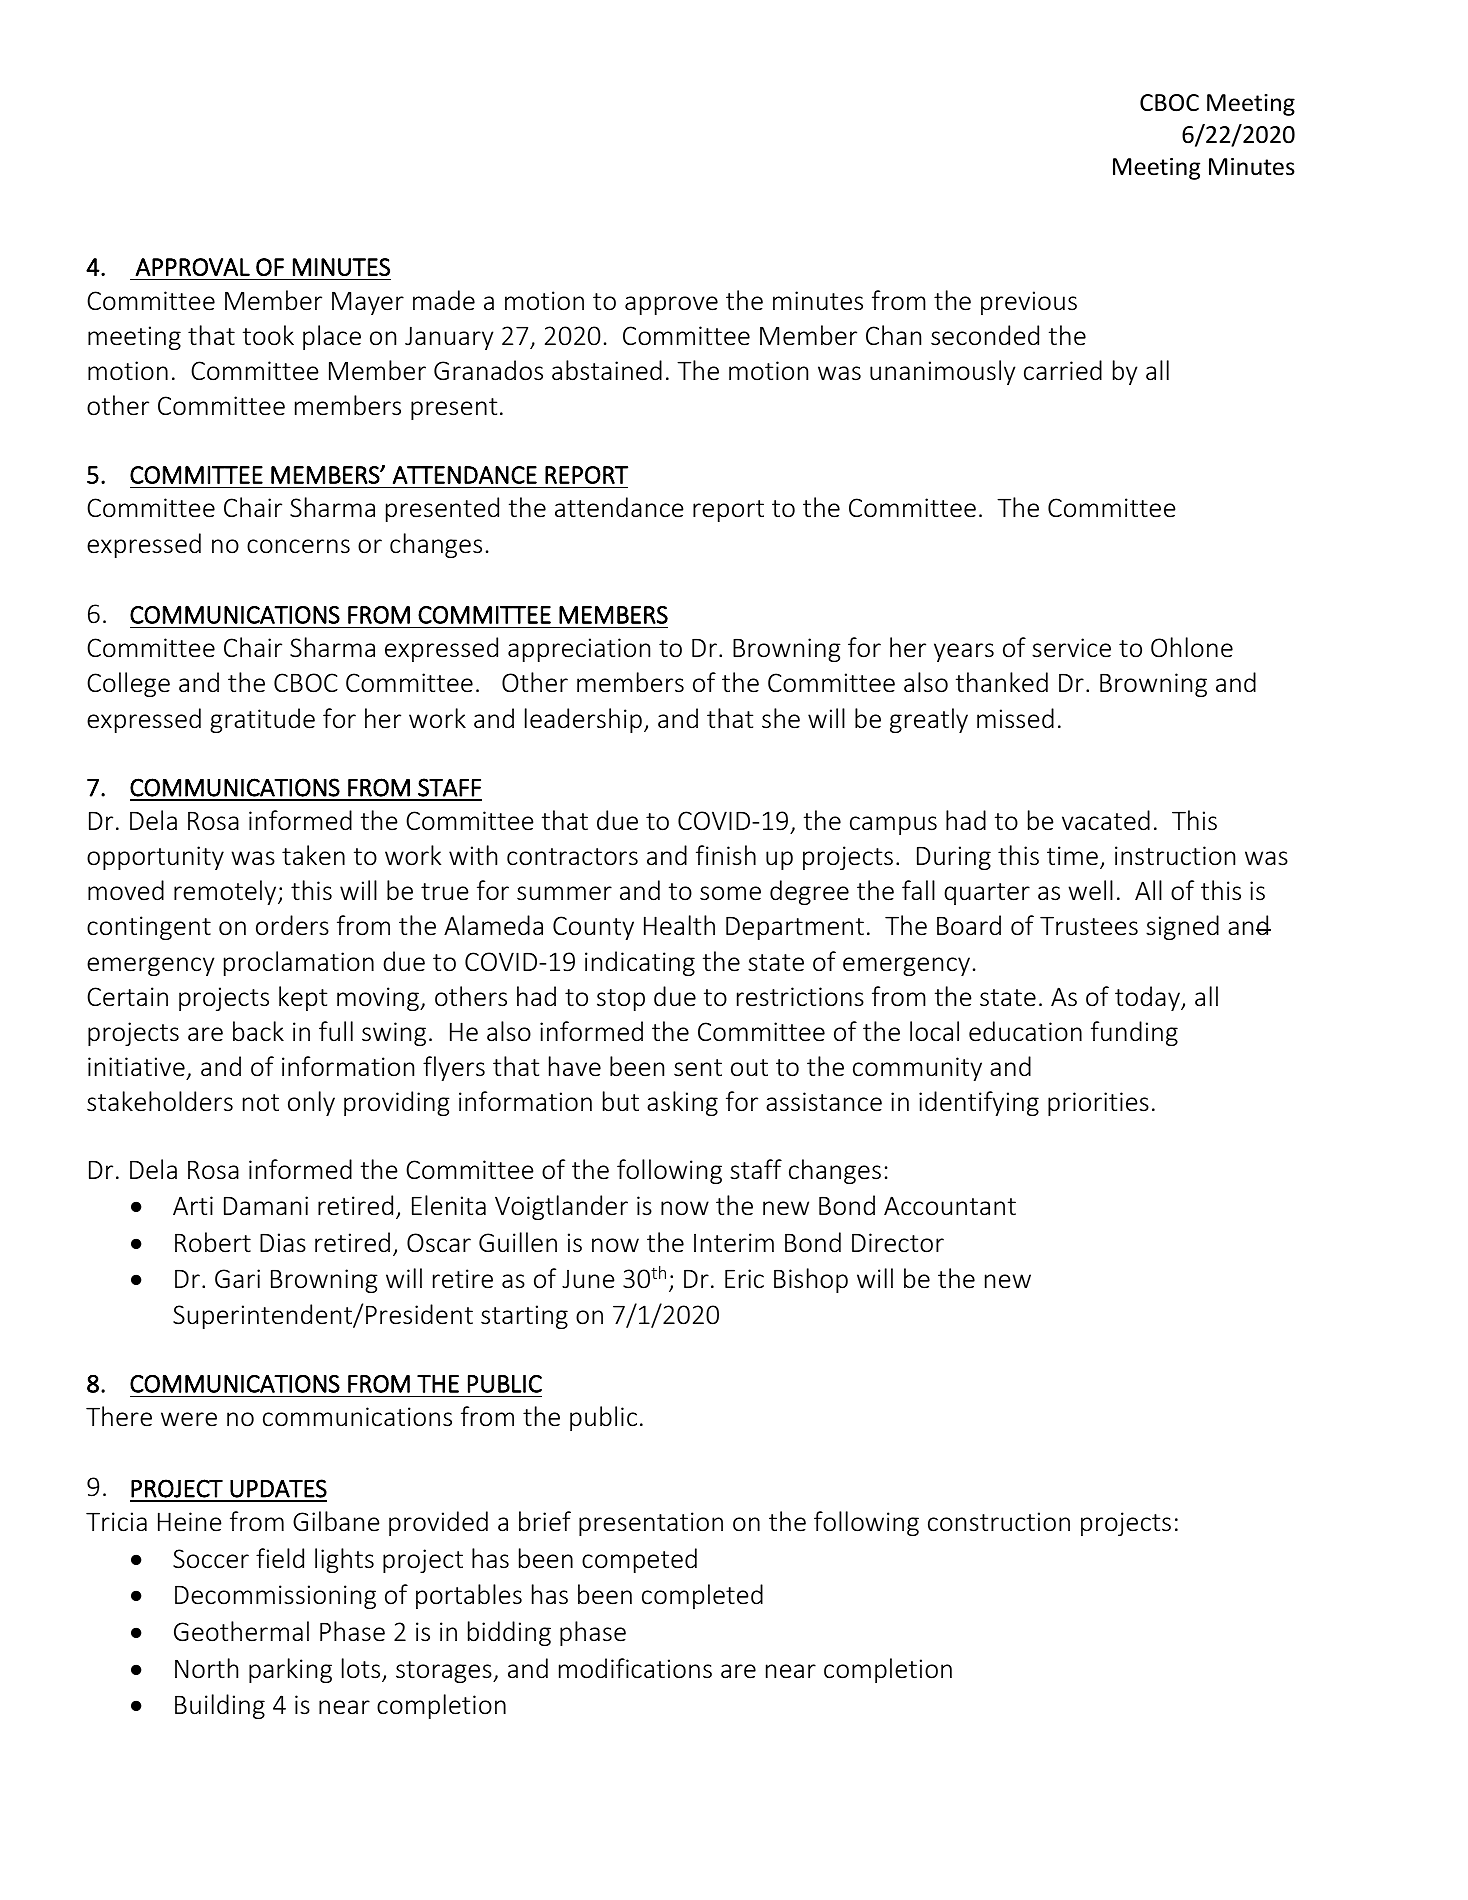 The width and height of the image is (1468, 1900). Describe the element at coordinates (621, 1000) in the image. I see `stop` at that location.
